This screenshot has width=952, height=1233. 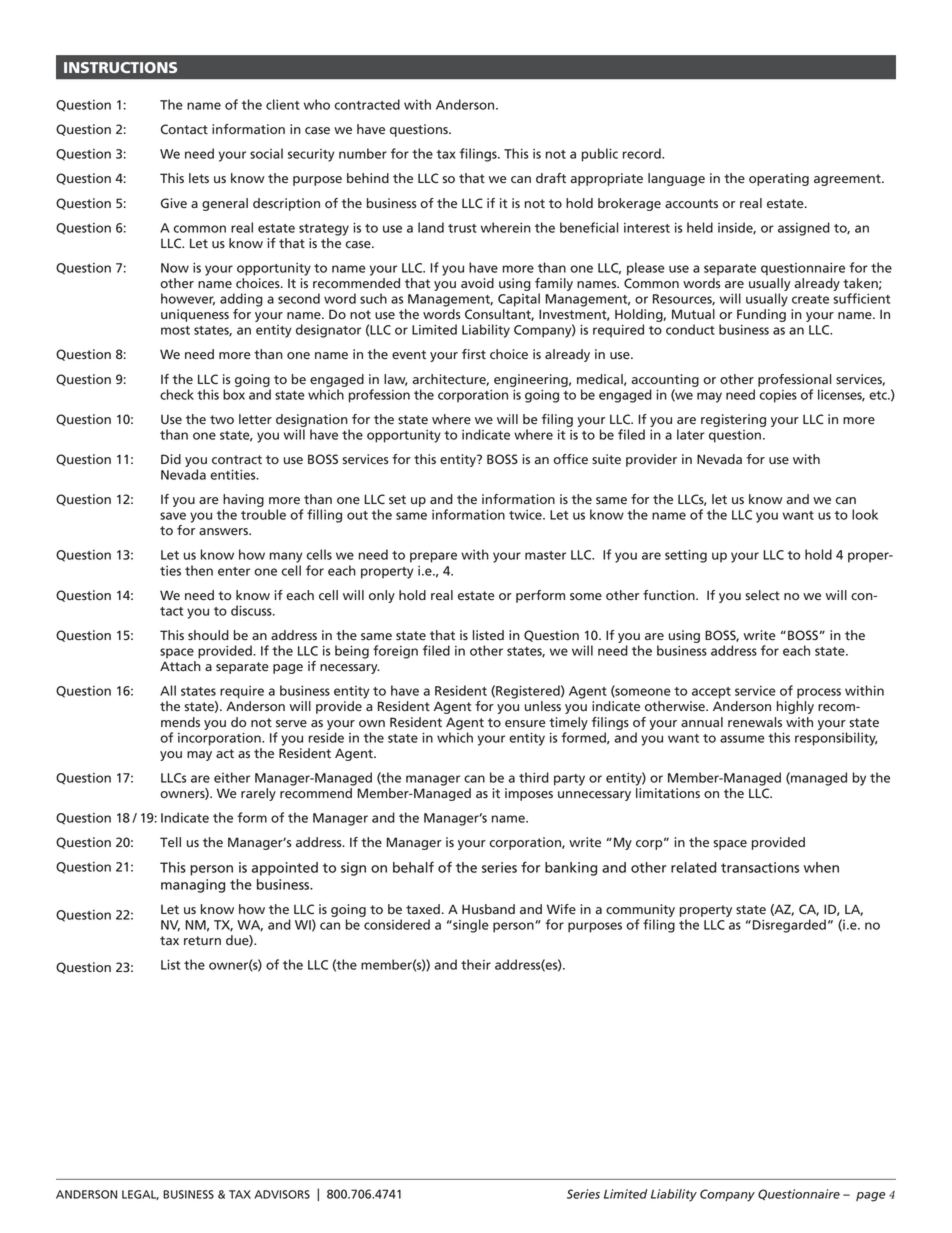 What do you see at coordinates (283, 104) in the screenshot?
I see `client` at bounding box center [283, 104].
